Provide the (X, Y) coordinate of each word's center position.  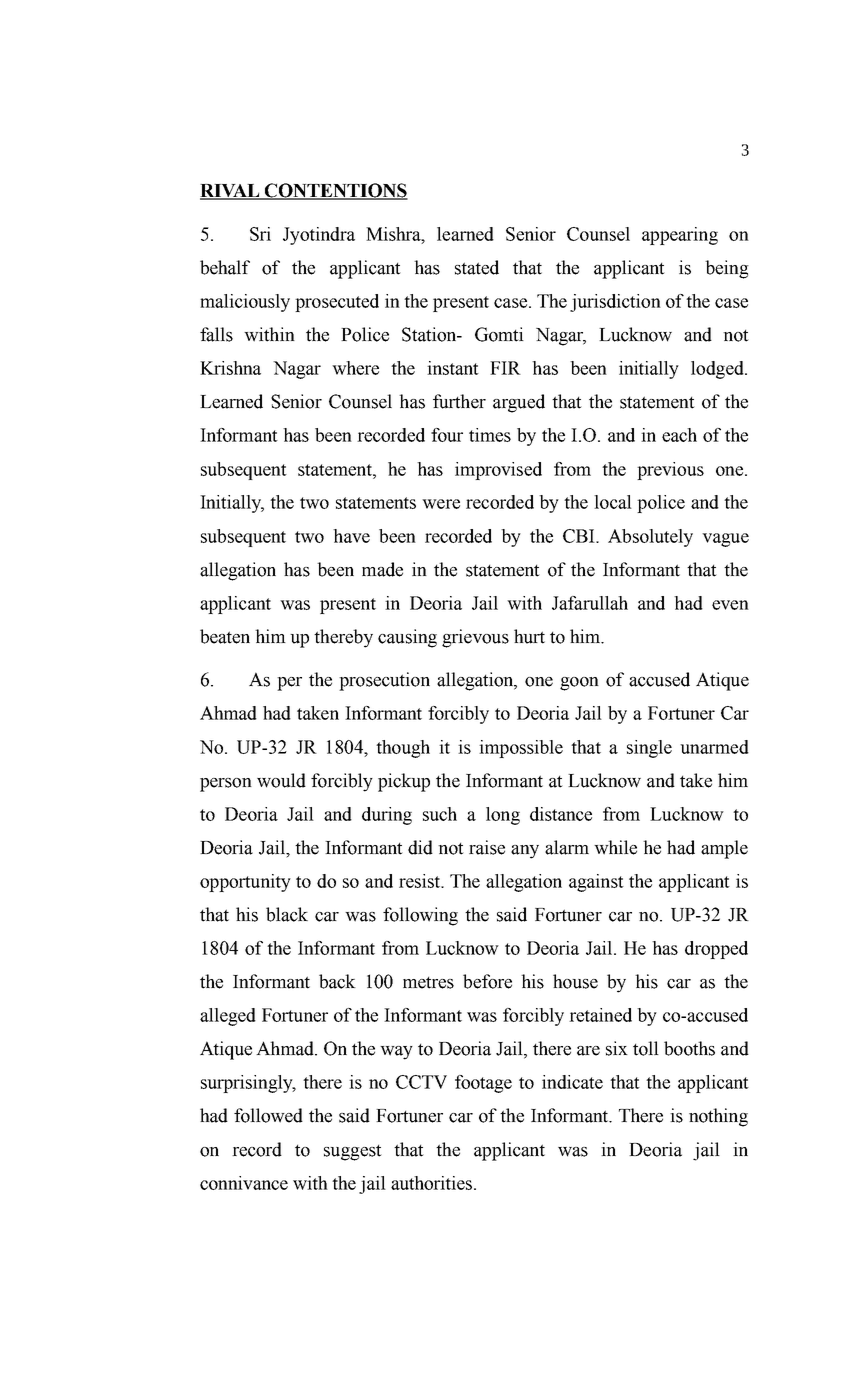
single (649, 749)
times (490, 435)
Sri (260, 234)
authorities (433, 1183)
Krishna (230, 368)
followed (268, 1115)
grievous (475, 638)
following (420, 916)
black (287, 914)
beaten (225, 636)
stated (477, 267)
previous (670, 471)
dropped (716, 950)
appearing (680, 236)
